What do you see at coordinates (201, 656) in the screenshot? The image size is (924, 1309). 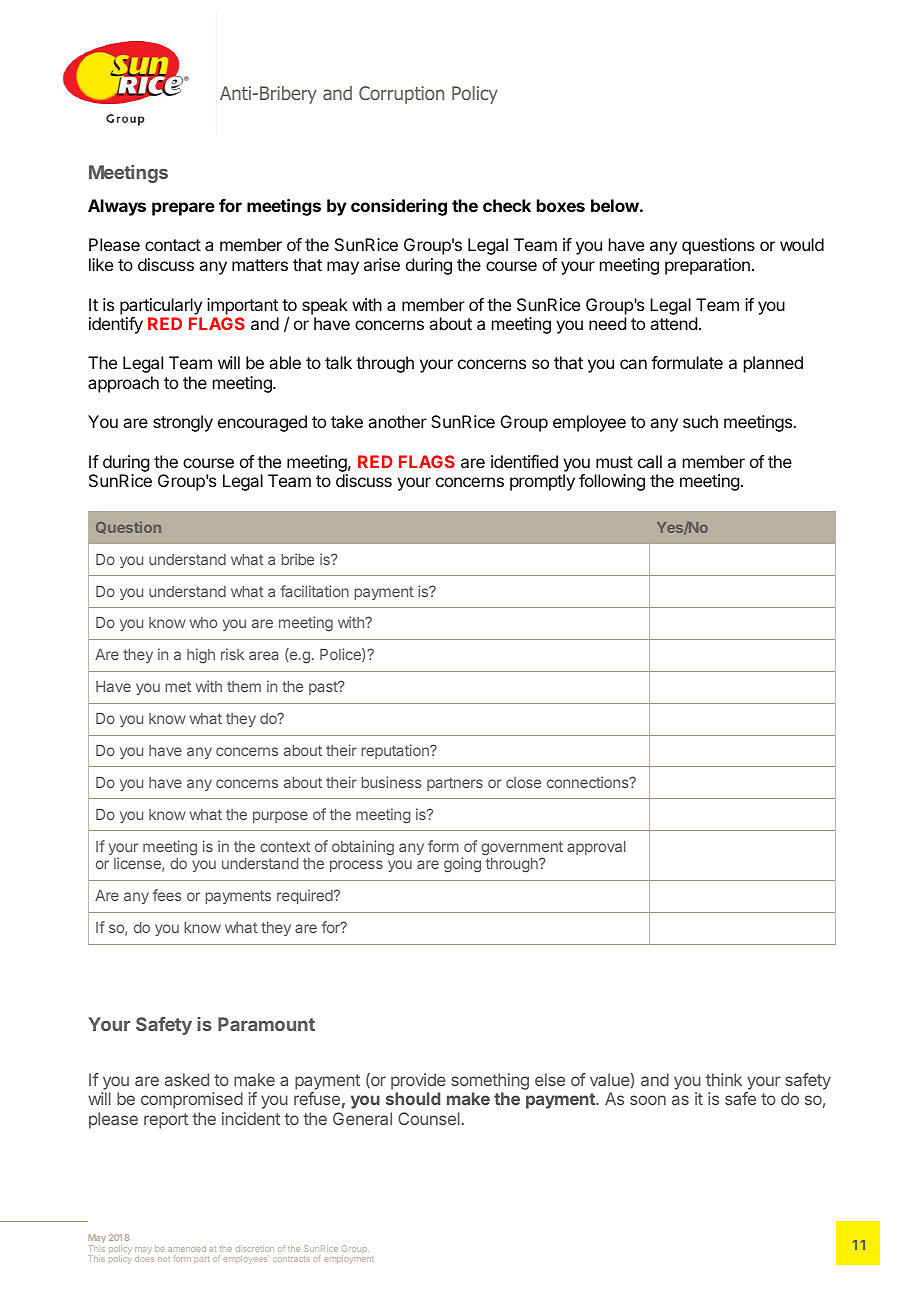 I see `high` at bounding box center [201, 656].
